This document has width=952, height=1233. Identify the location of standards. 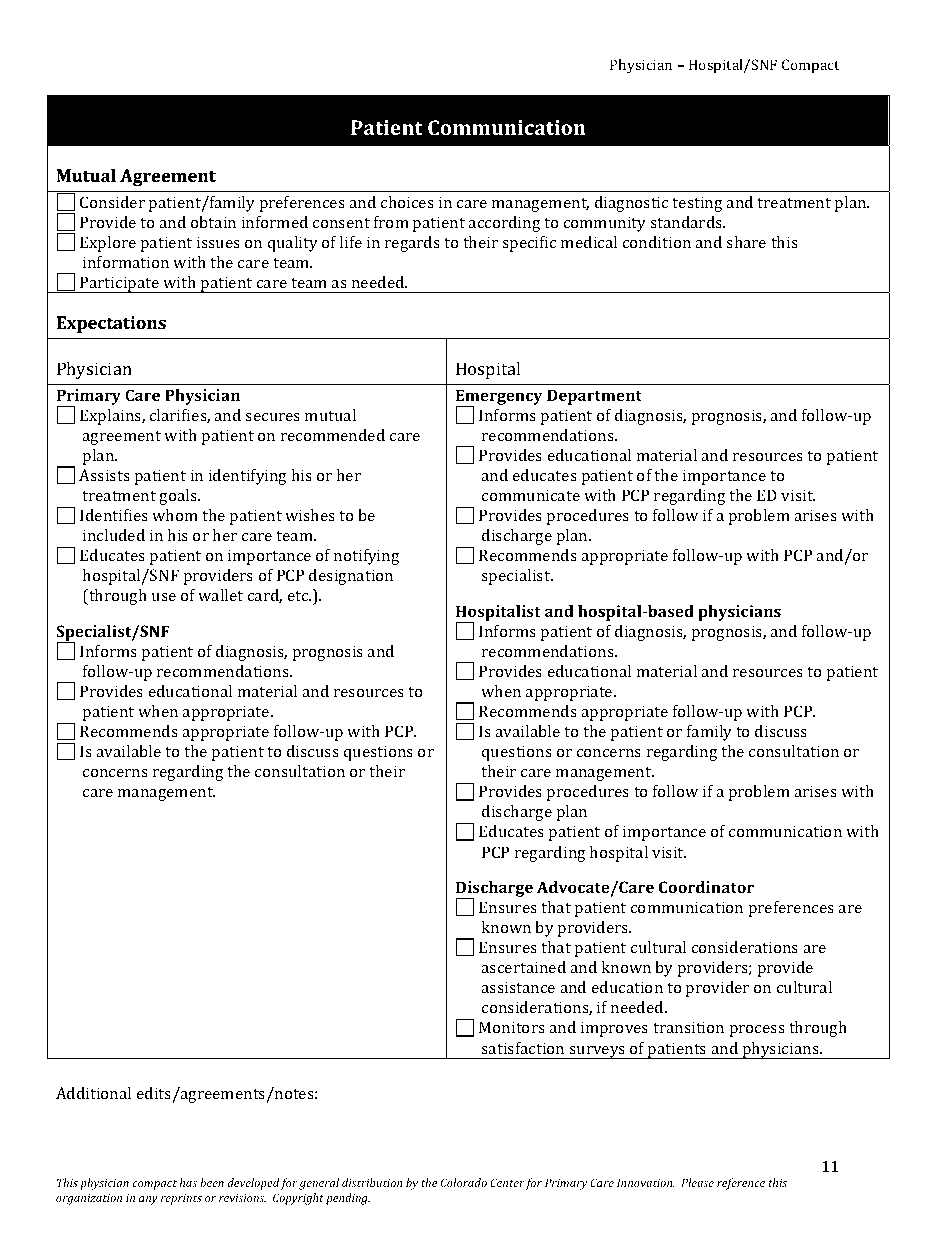
(687, 222).
